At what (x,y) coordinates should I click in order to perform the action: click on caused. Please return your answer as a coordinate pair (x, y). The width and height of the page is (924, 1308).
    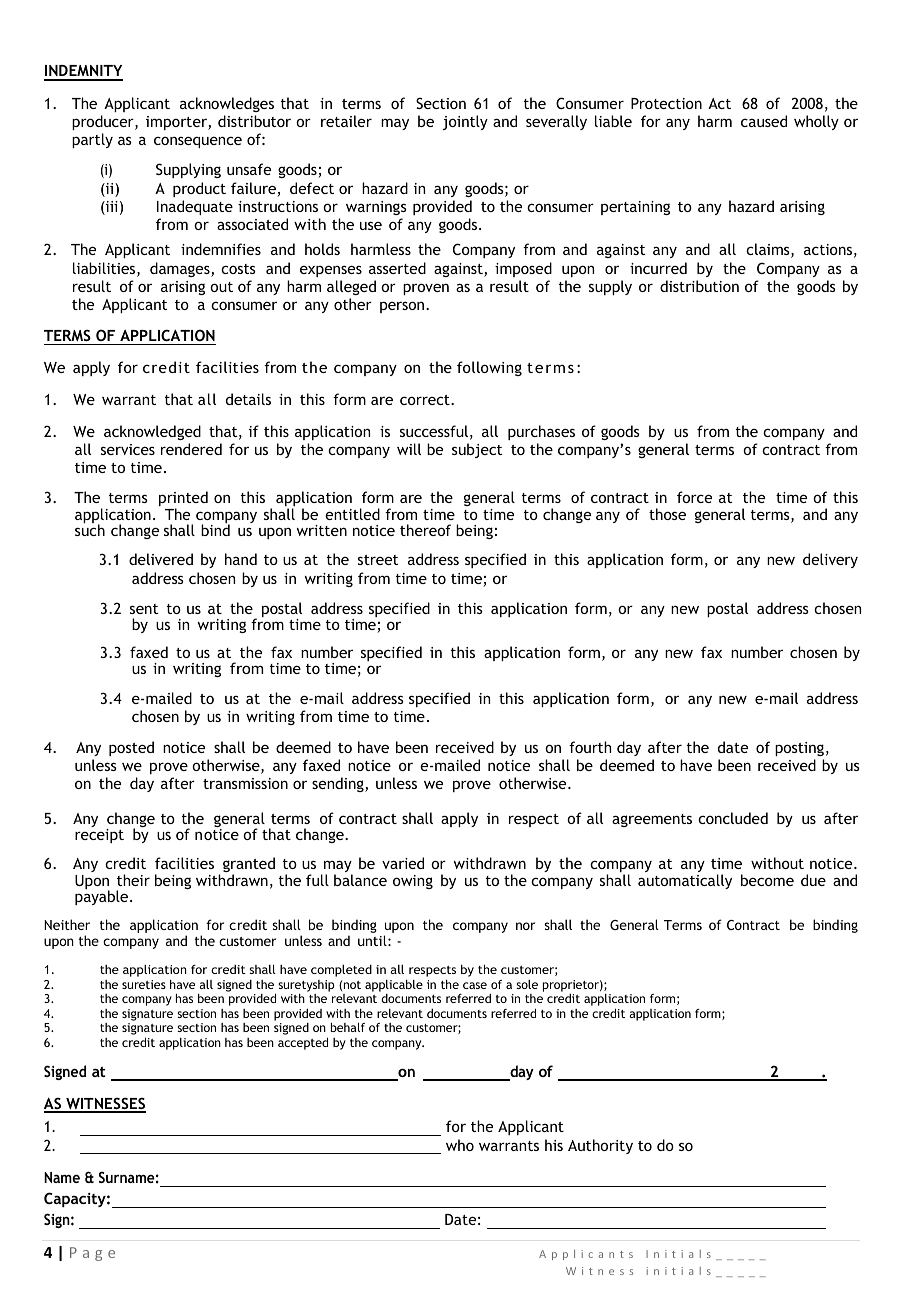
    Looking at the image, I should click on (764, 121).
